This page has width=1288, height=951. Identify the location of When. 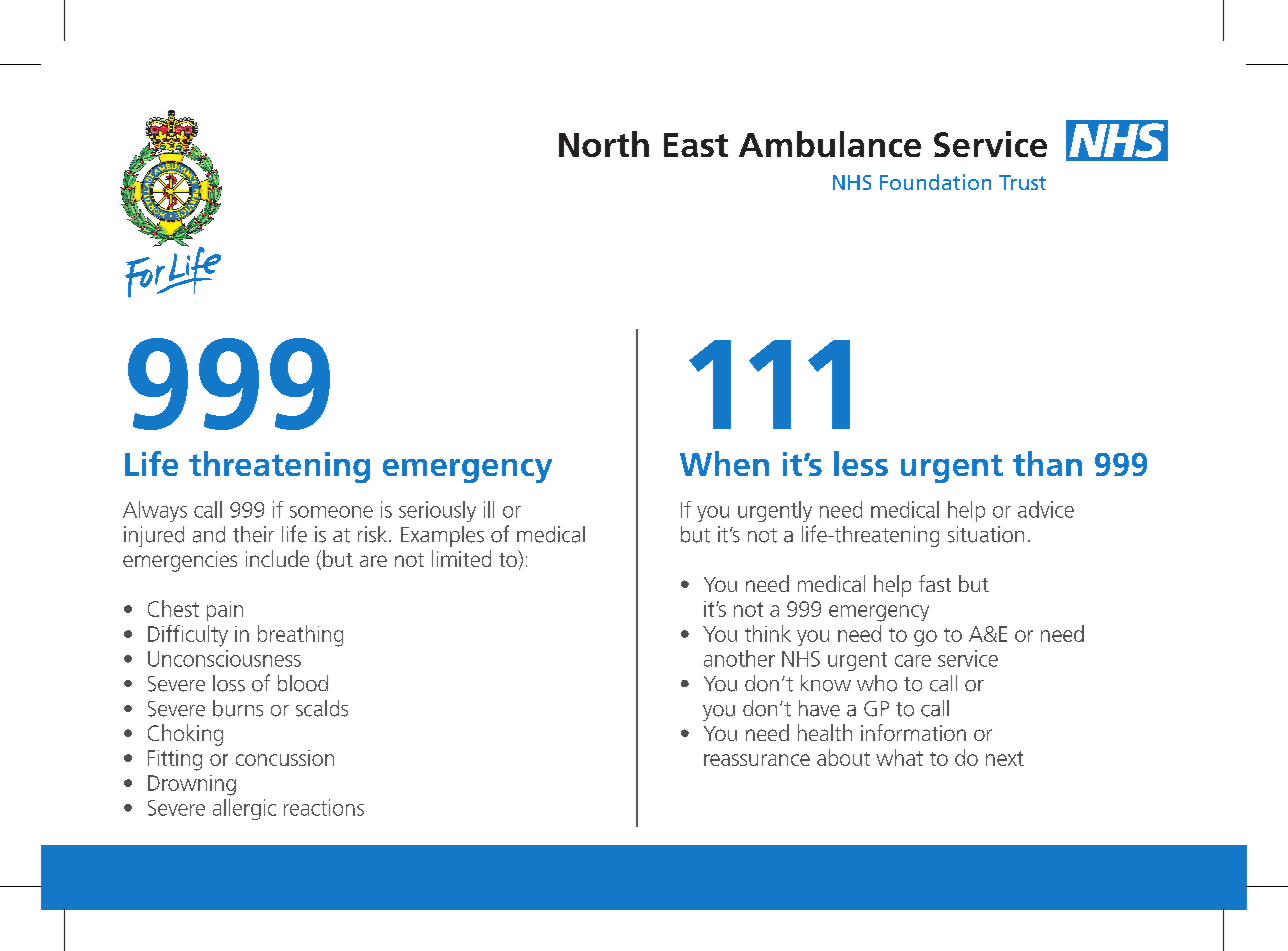
(724, 463).
